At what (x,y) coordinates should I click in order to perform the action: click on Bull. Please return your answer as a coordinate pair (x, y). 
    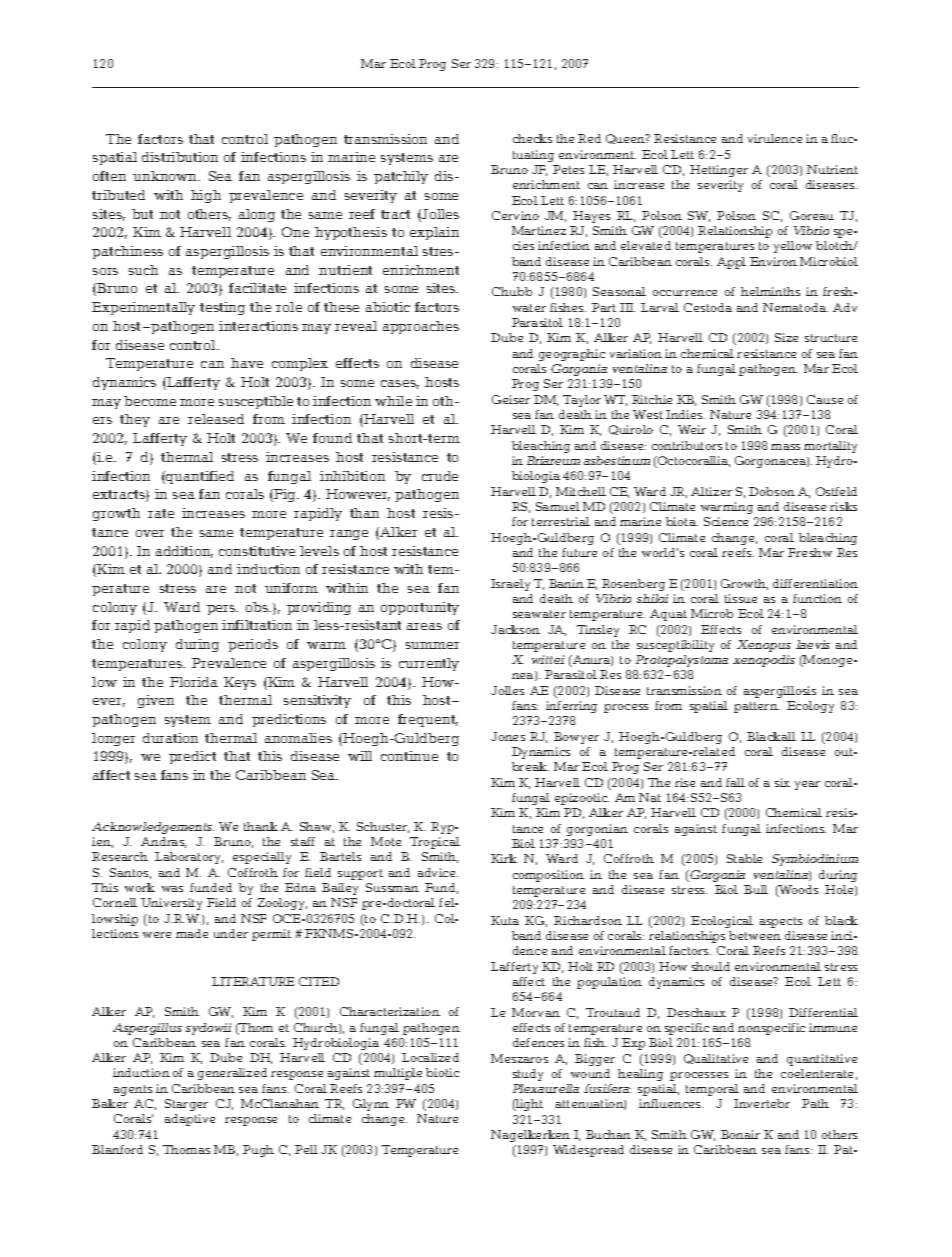
    Looking at the image, I should click on (756, 889).
